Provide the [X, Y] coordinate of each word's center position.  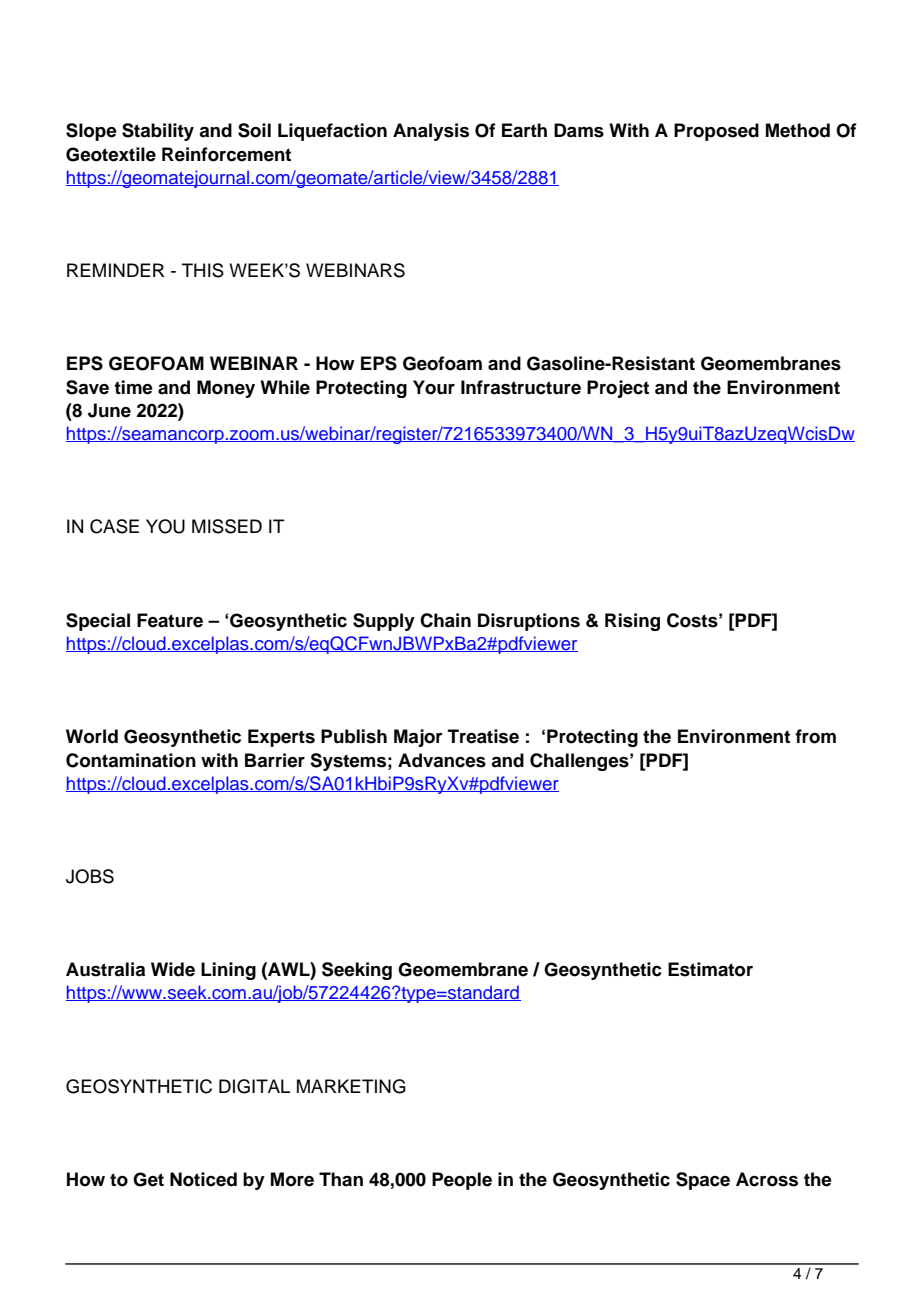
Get [148, 1179]
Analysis [431, 132]
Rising [632, 622]
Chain [445, 620]
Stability [158, 132]
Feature [170, 620]
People [462, 1181]
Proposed [716, 132]
